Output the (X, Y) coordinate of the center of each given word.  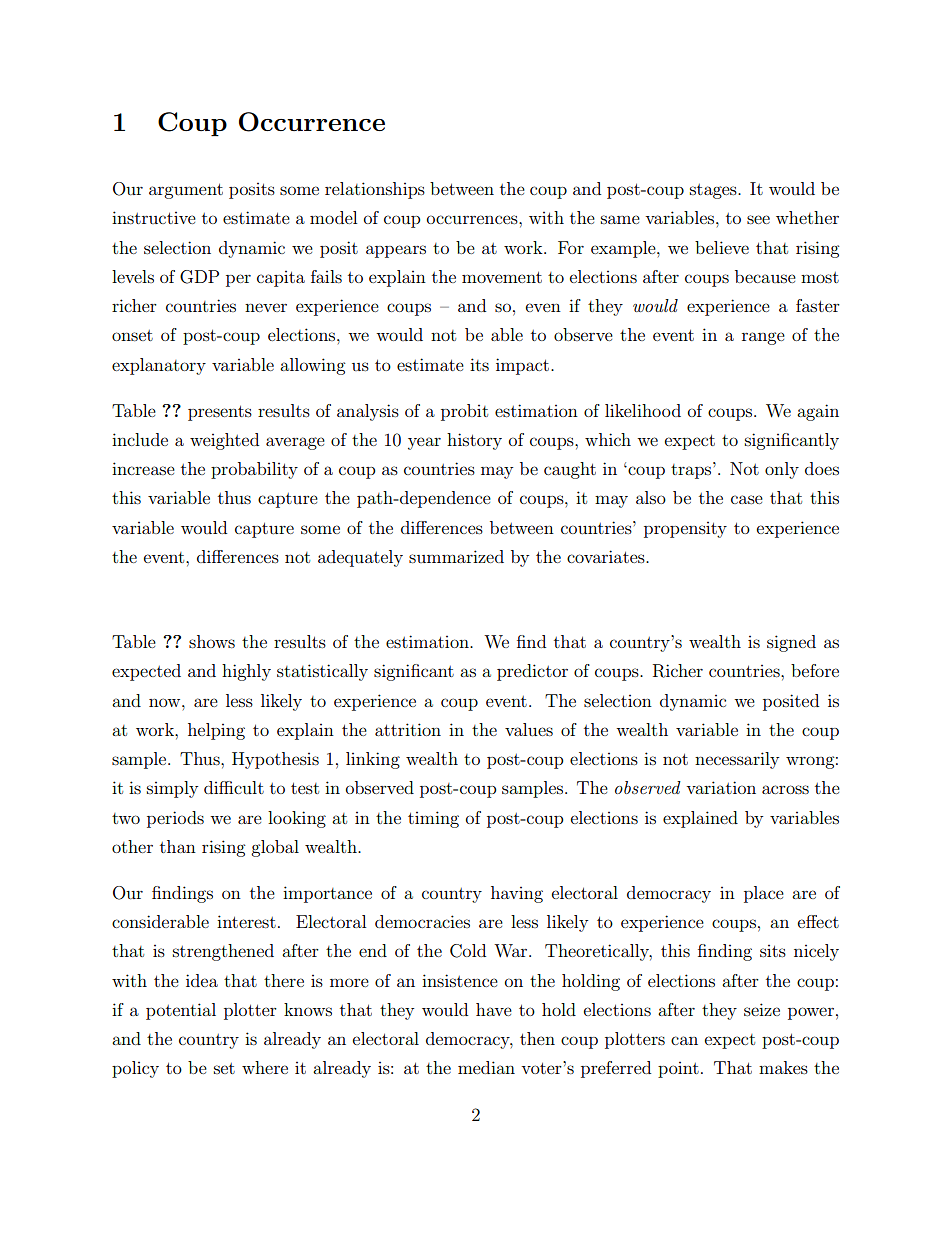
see (758, 219)
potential (181, 1011)
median (486, 1067)
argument (186, 191)
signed (791, 643)
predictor (532, 672)
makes (783, 1067)
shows (212, 641)
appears (396, 251)
